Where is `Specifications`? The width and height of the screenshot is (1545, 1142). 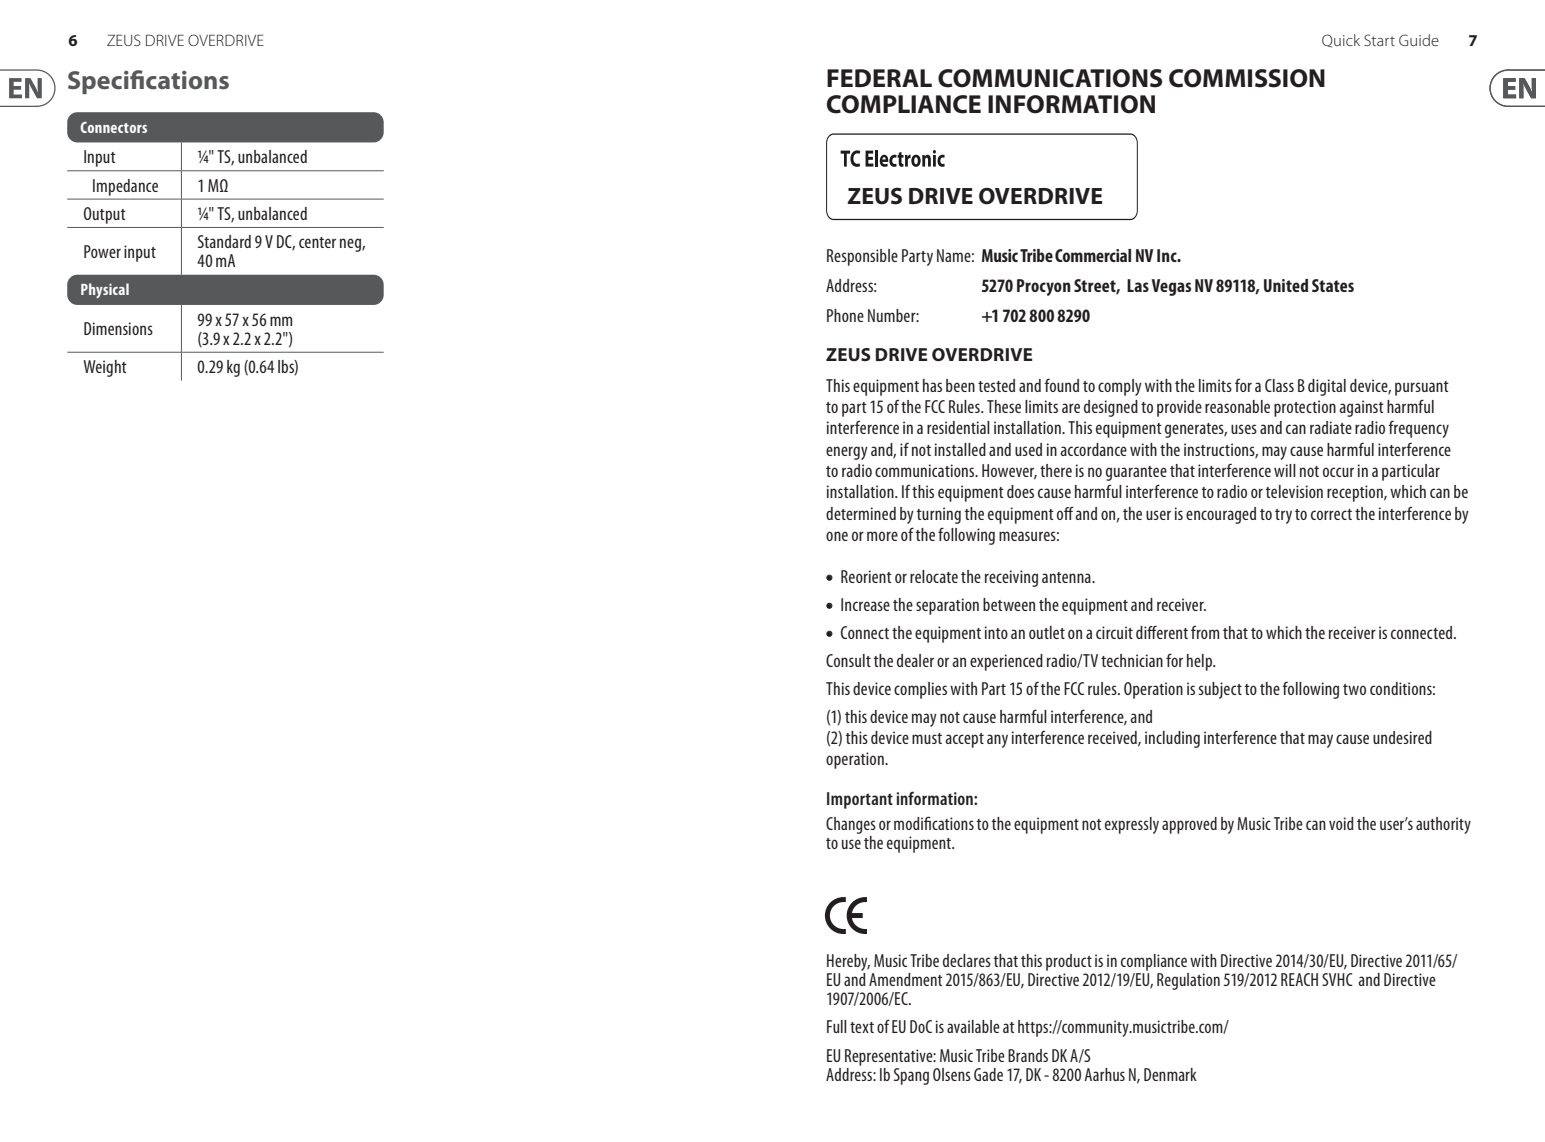
Specifications is located at coordinates (148, 82).
